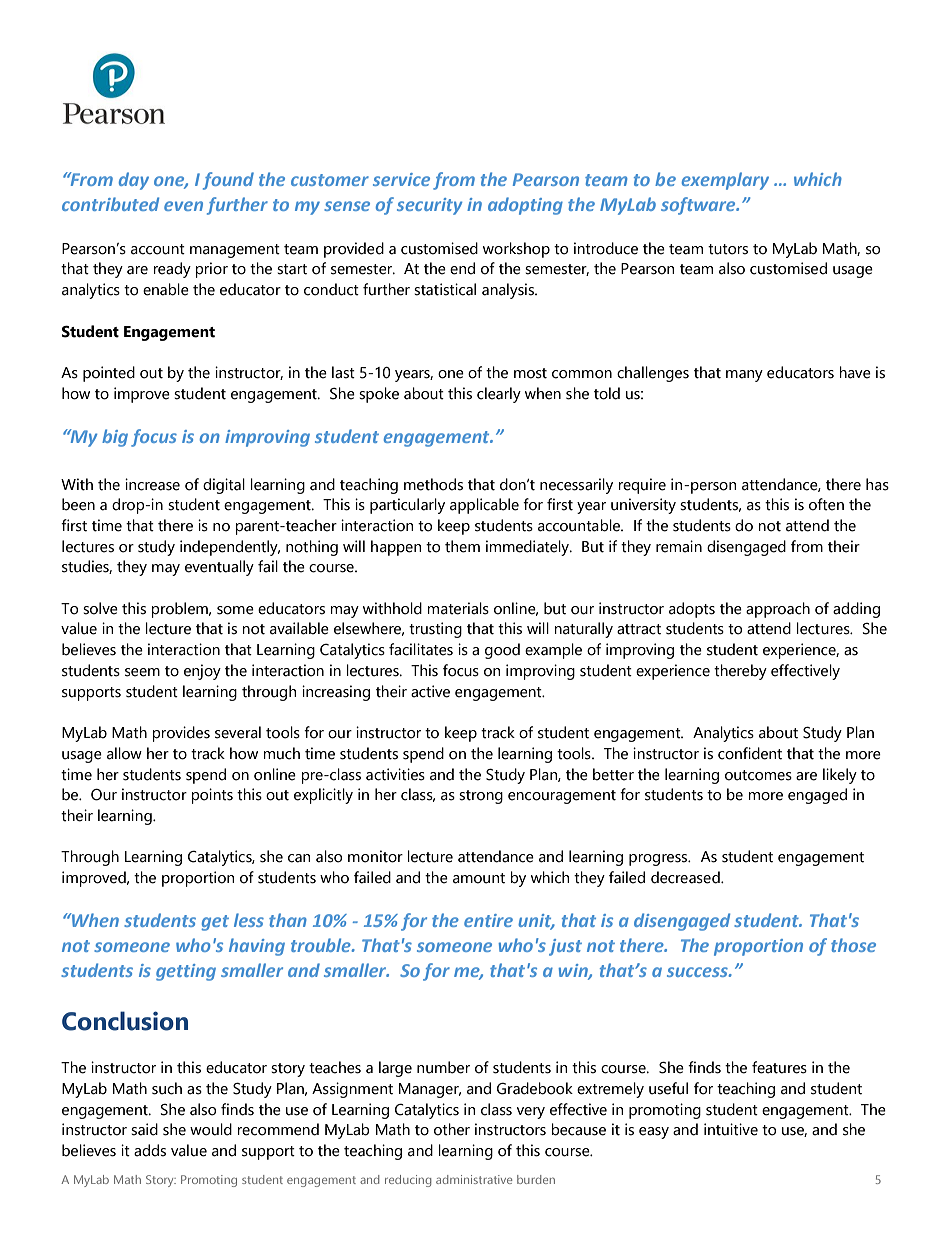 The image size is (952, 1233). What do you see at coordinates (430, 691) in the screenshot?
I see `active` at bounding box center [430, 691].
